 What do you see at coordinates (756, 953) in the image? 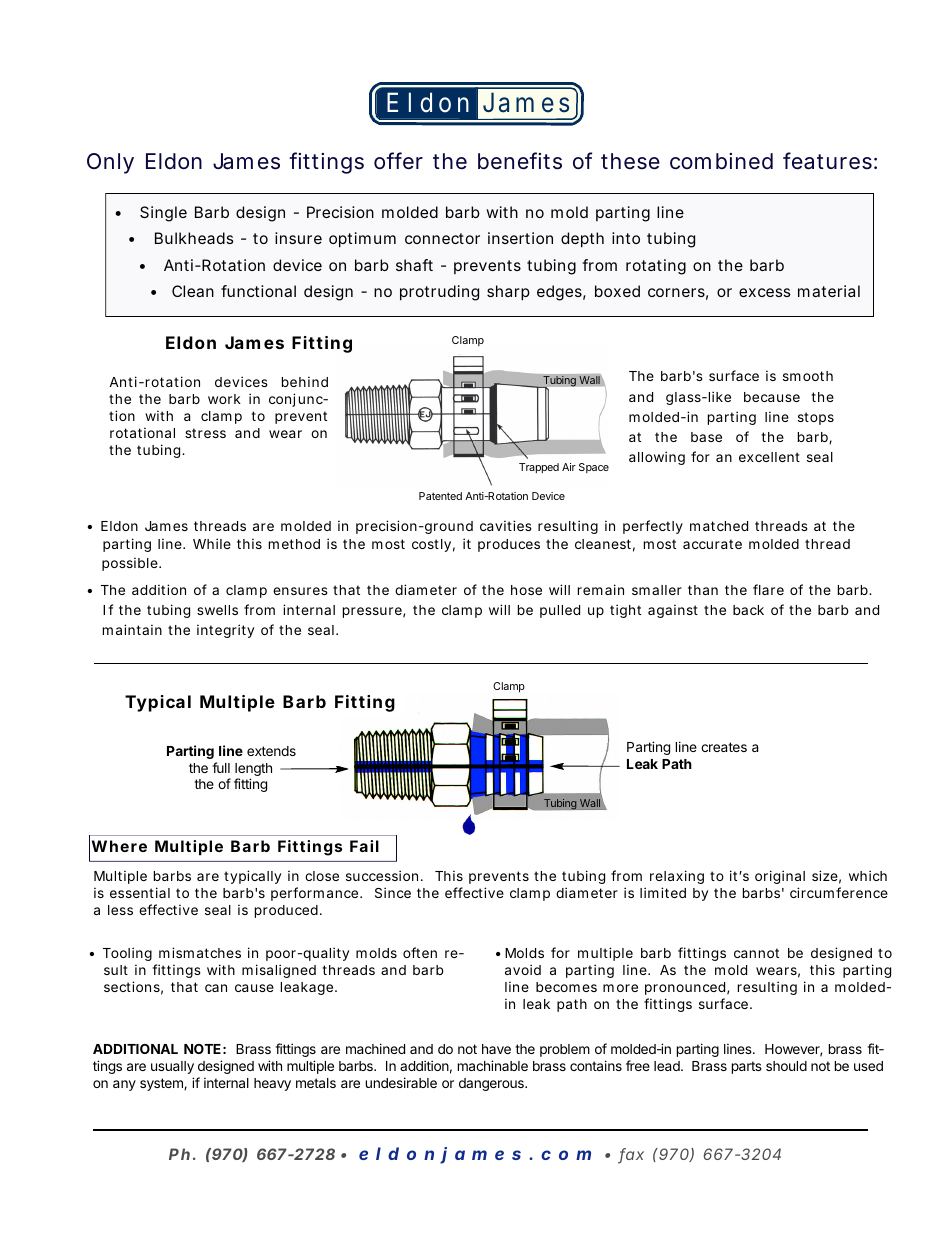
I see `cannot` at bounding box center [756, 953].
